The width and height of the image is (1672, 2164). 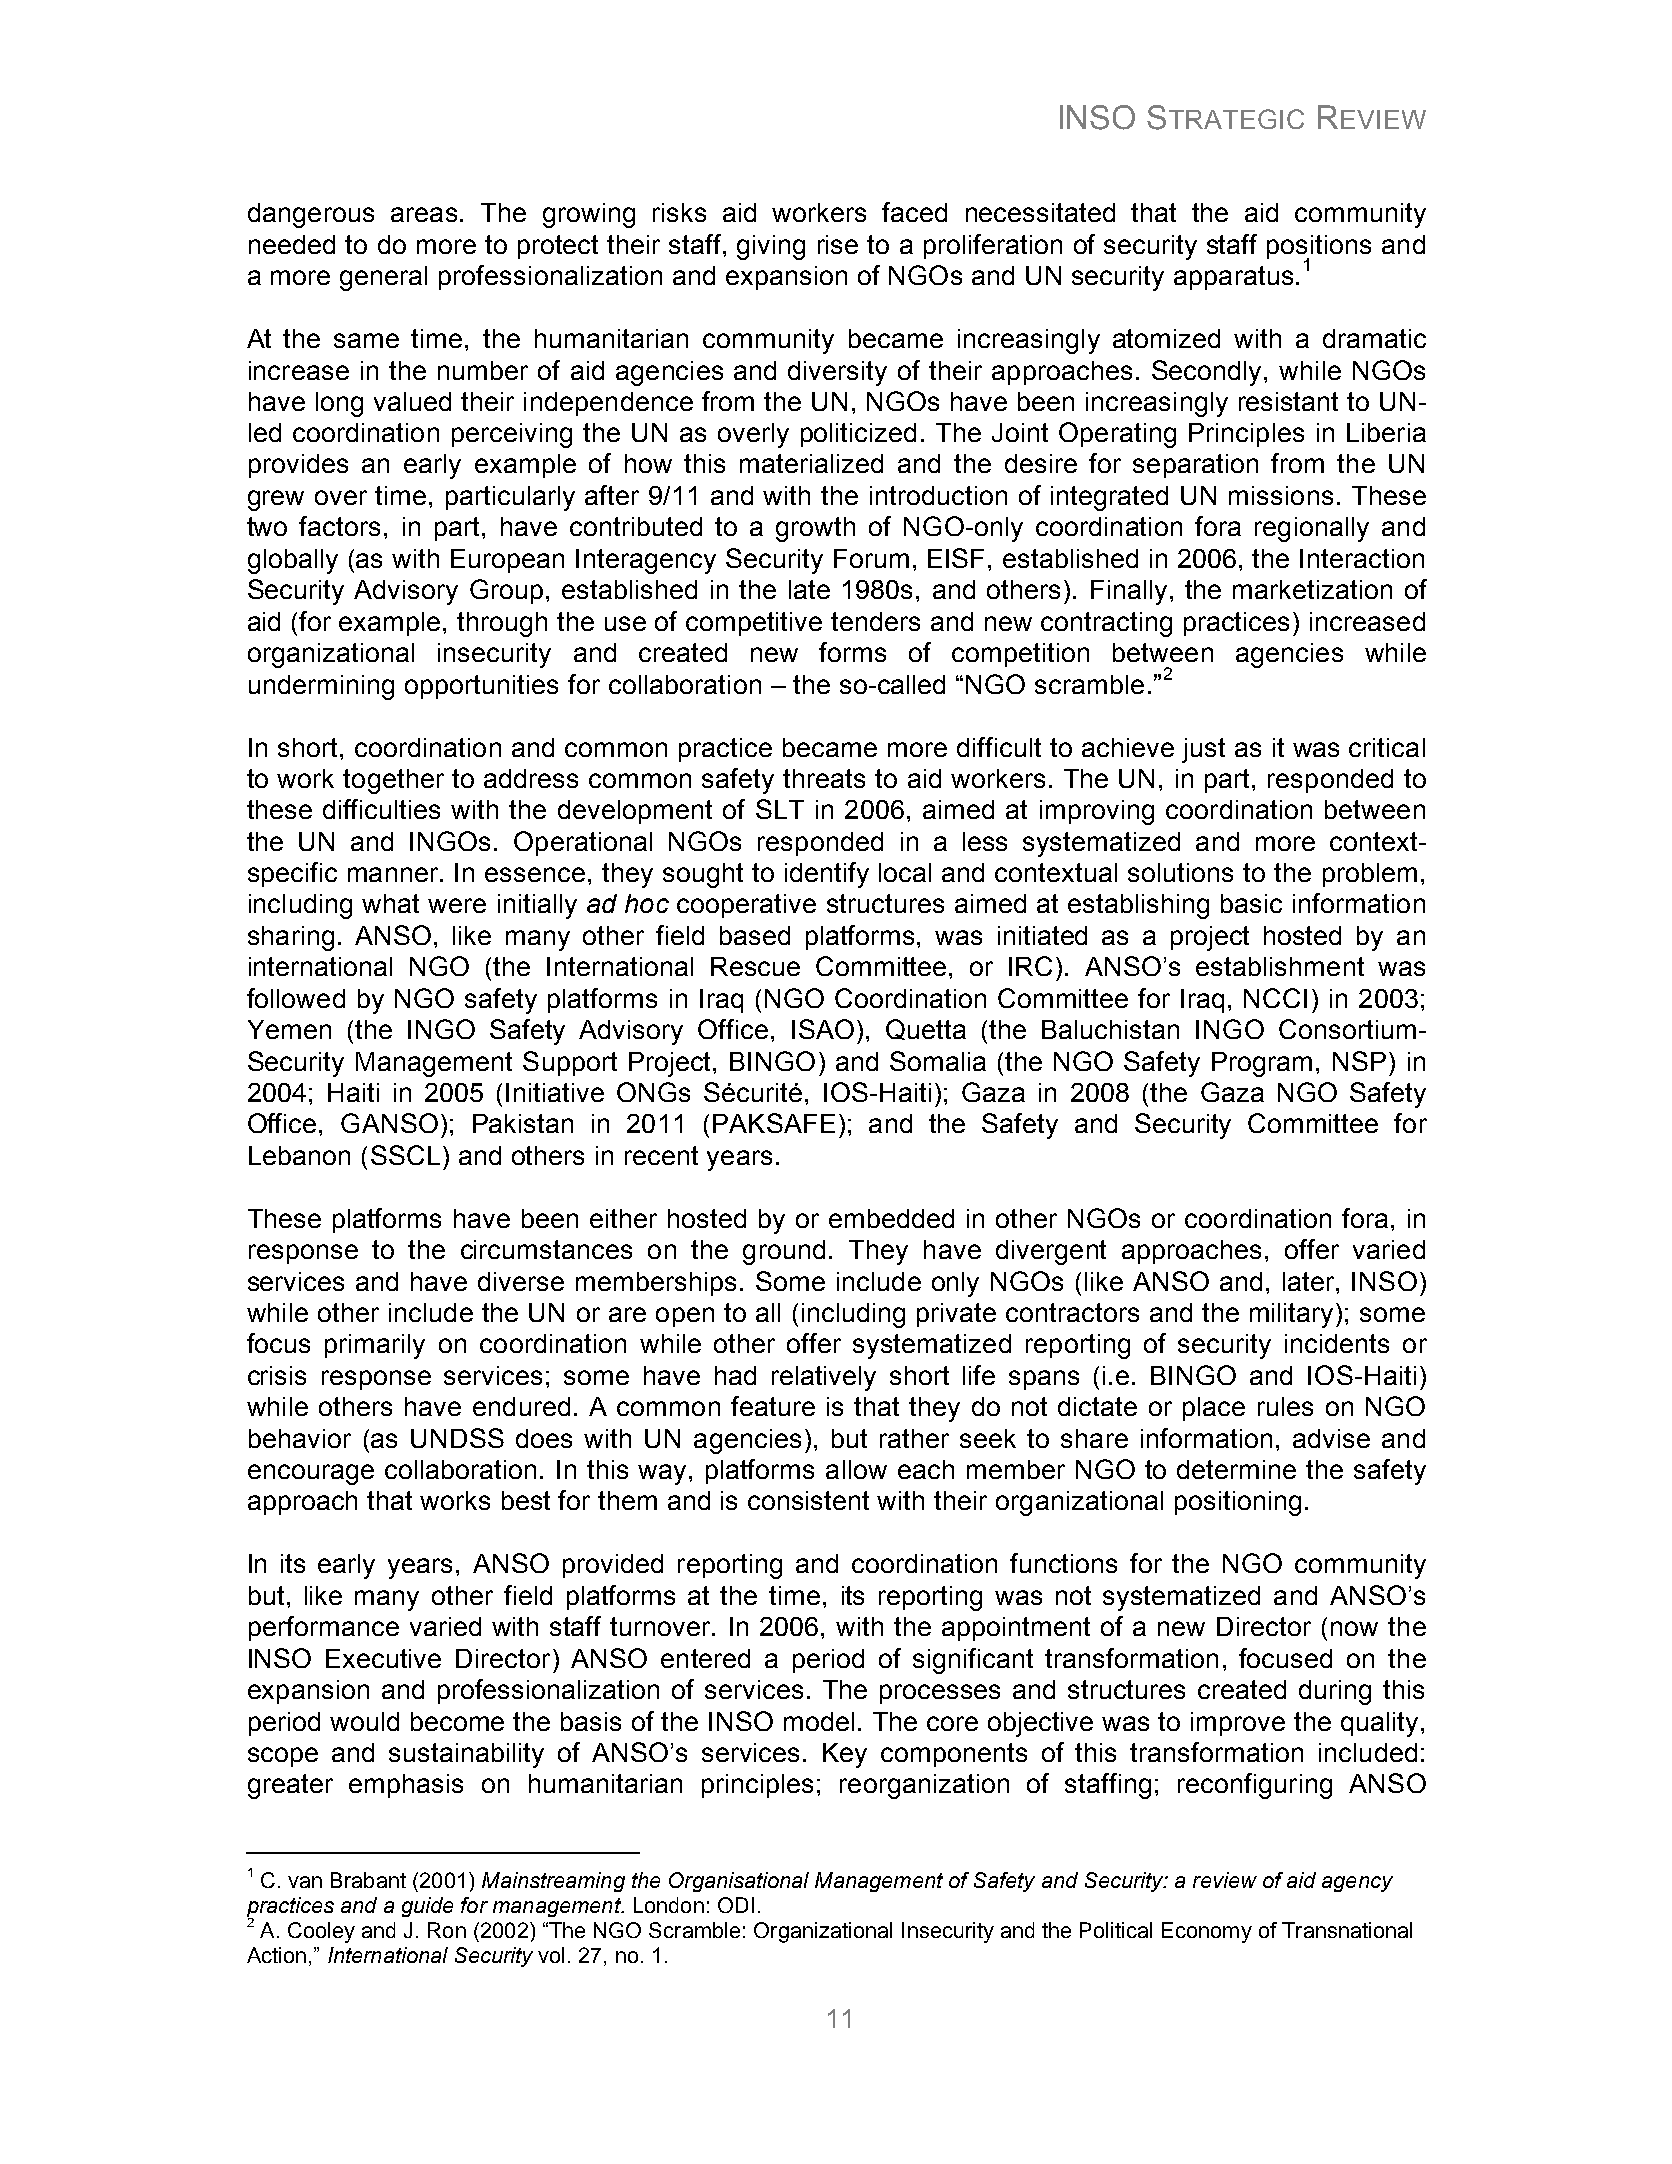 I want to click on tenders, so click(x=875, y=621).
